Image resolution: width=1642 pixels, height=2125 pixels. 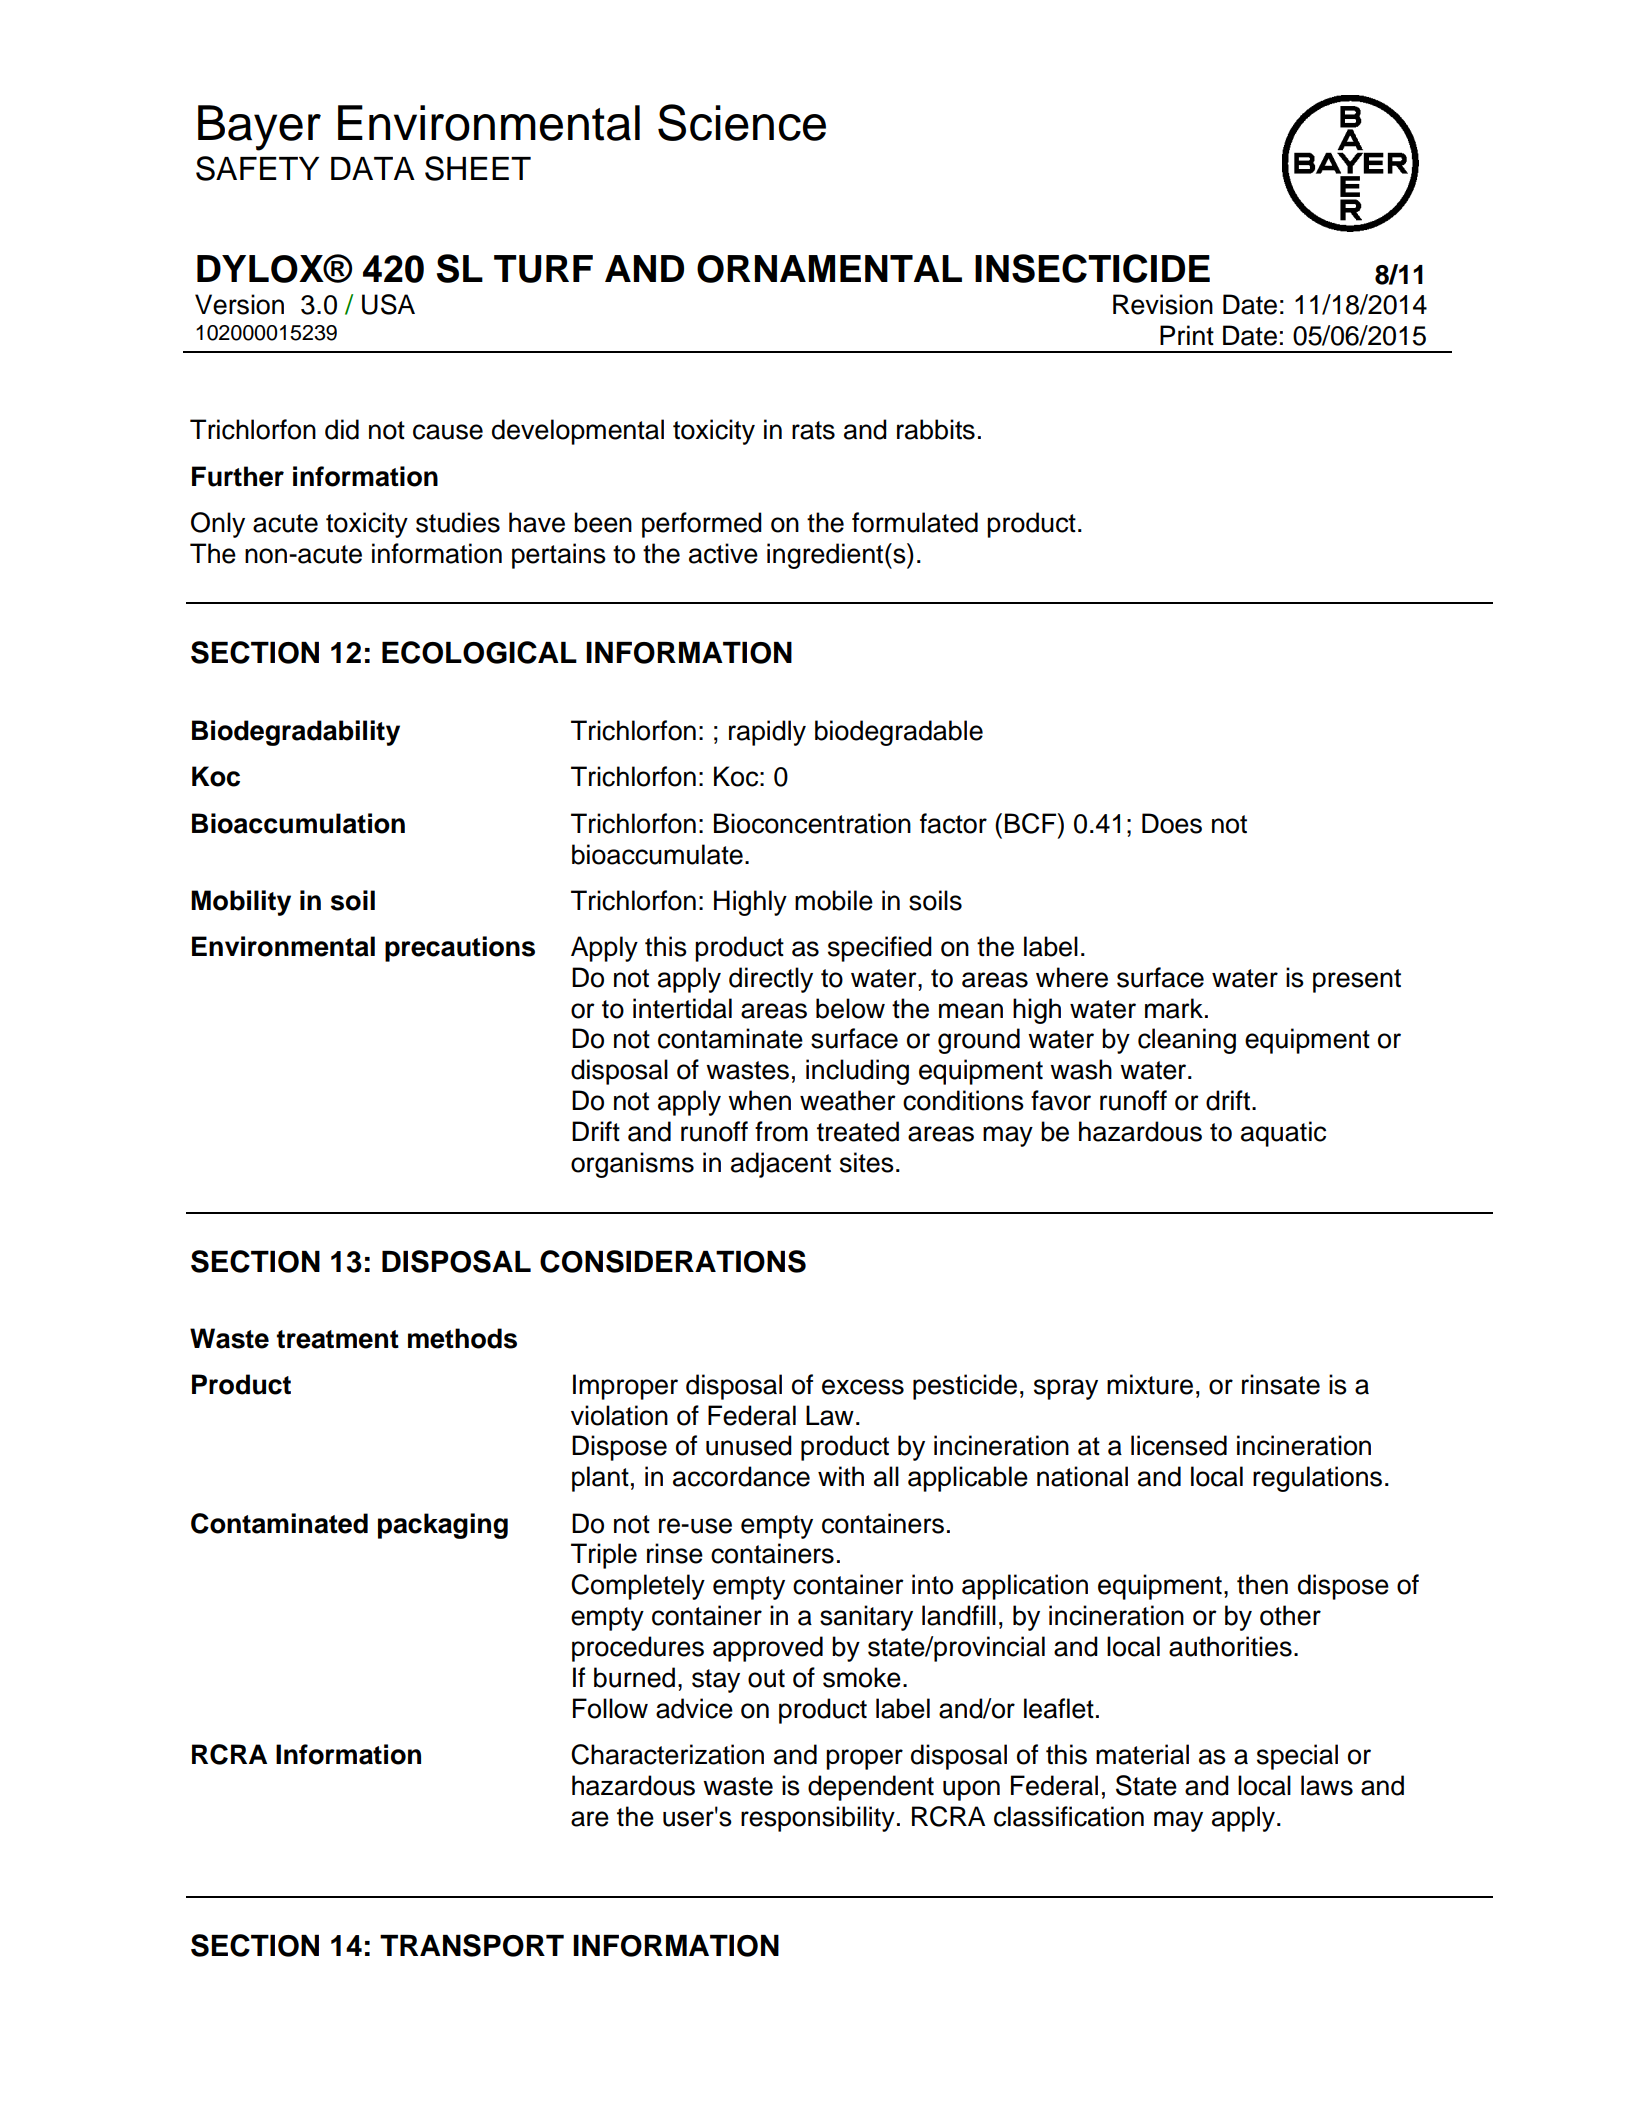 What do you see at coordinates (742, 122) in the screenshot?
I see `Science` at bounding box center [742, 122].
